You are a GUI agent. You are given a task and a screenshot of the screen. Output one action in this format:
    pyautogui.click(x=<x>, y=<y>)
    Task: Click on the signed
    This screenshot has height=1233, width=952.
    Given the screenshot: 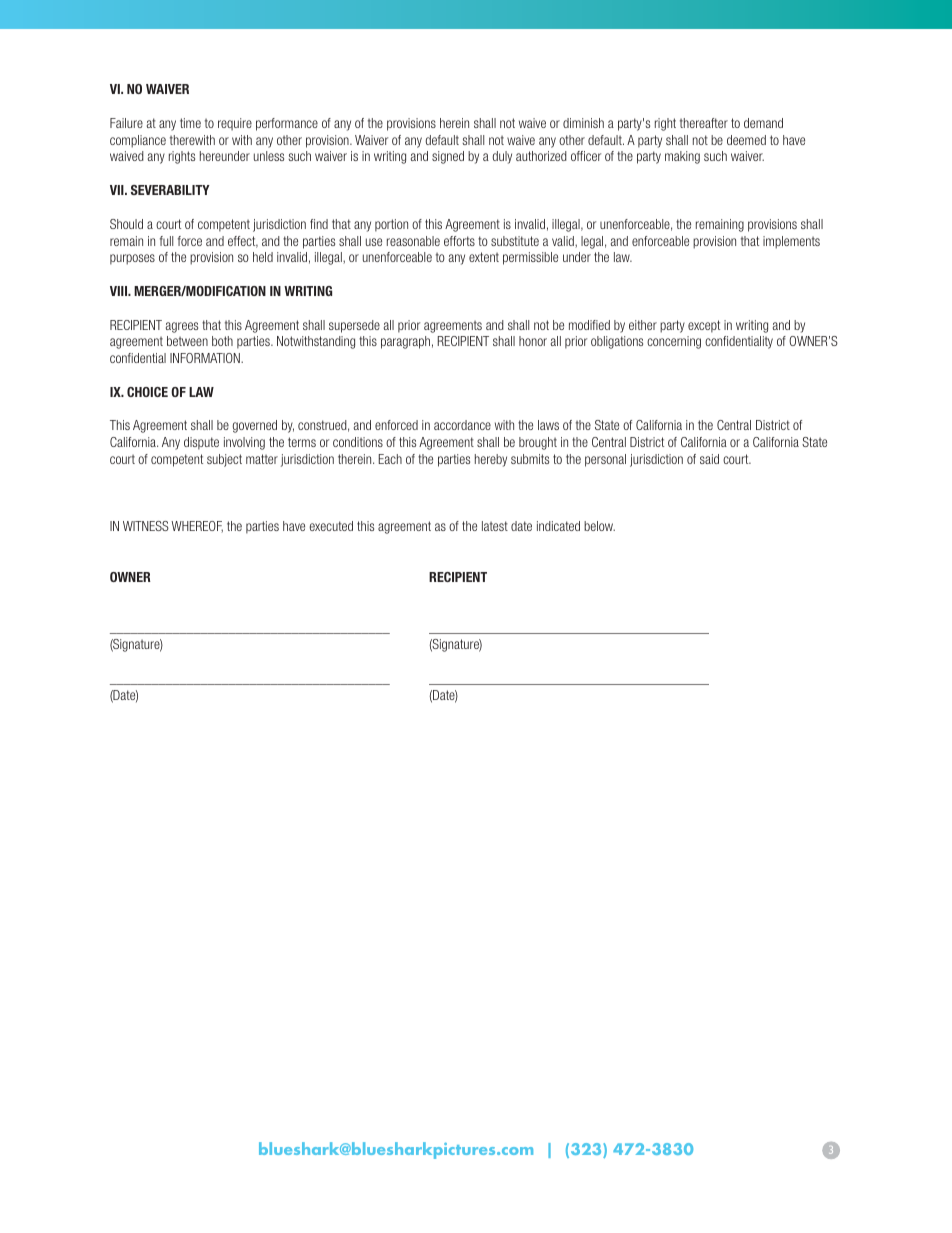 What is the action you would take?
    pyautogui.click(x=448, y=157)
